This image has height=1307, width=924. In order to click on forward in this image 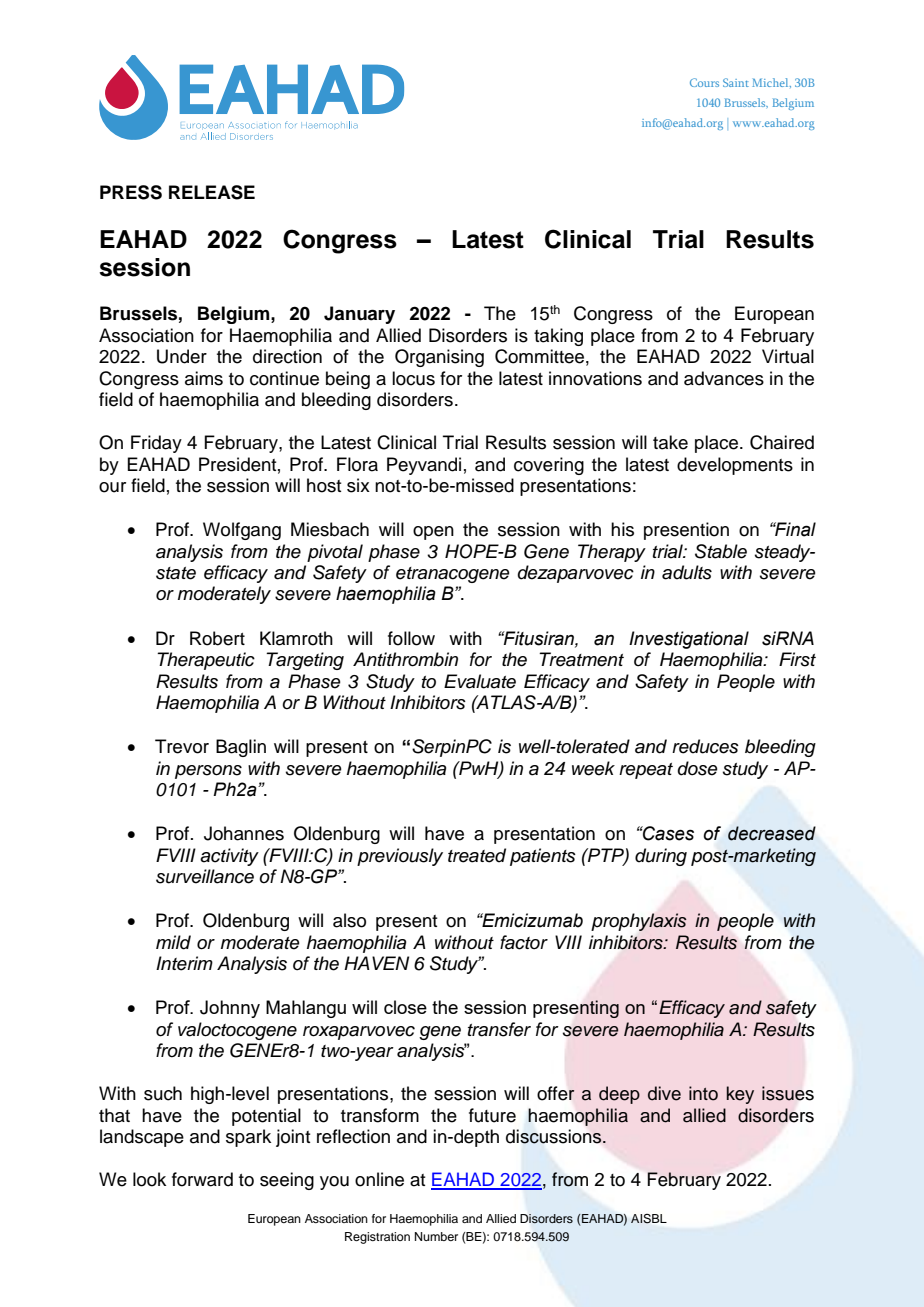, I will do `click(202, 1179)`.
